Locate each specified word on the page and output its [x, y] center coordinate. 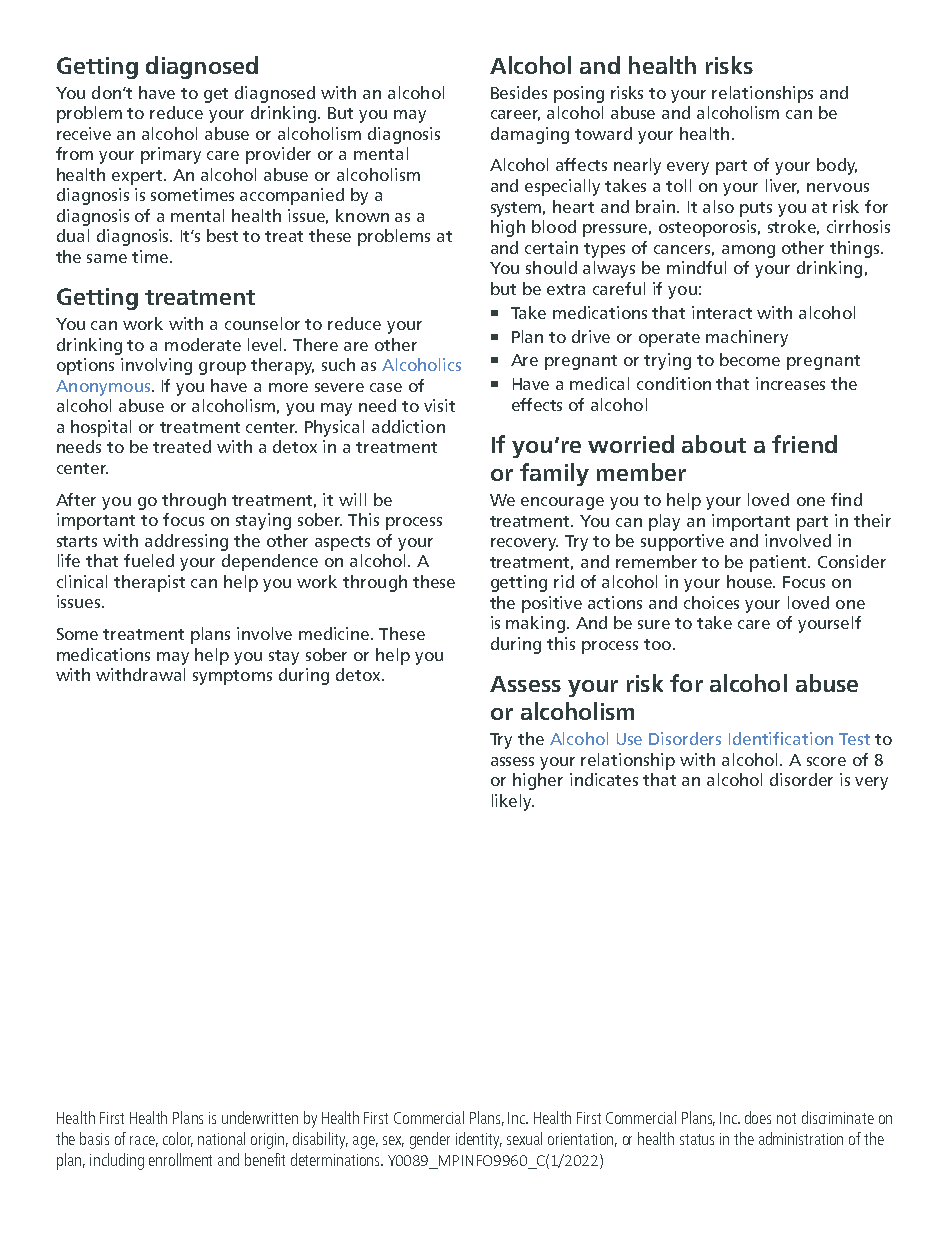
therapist [149, 583]
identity [479, 1140]
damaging [530, 135]
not [786, 1118]
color [178, 1139]
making [535, 624]
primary [171, 155]
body [837, 166]
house [751, 581]
